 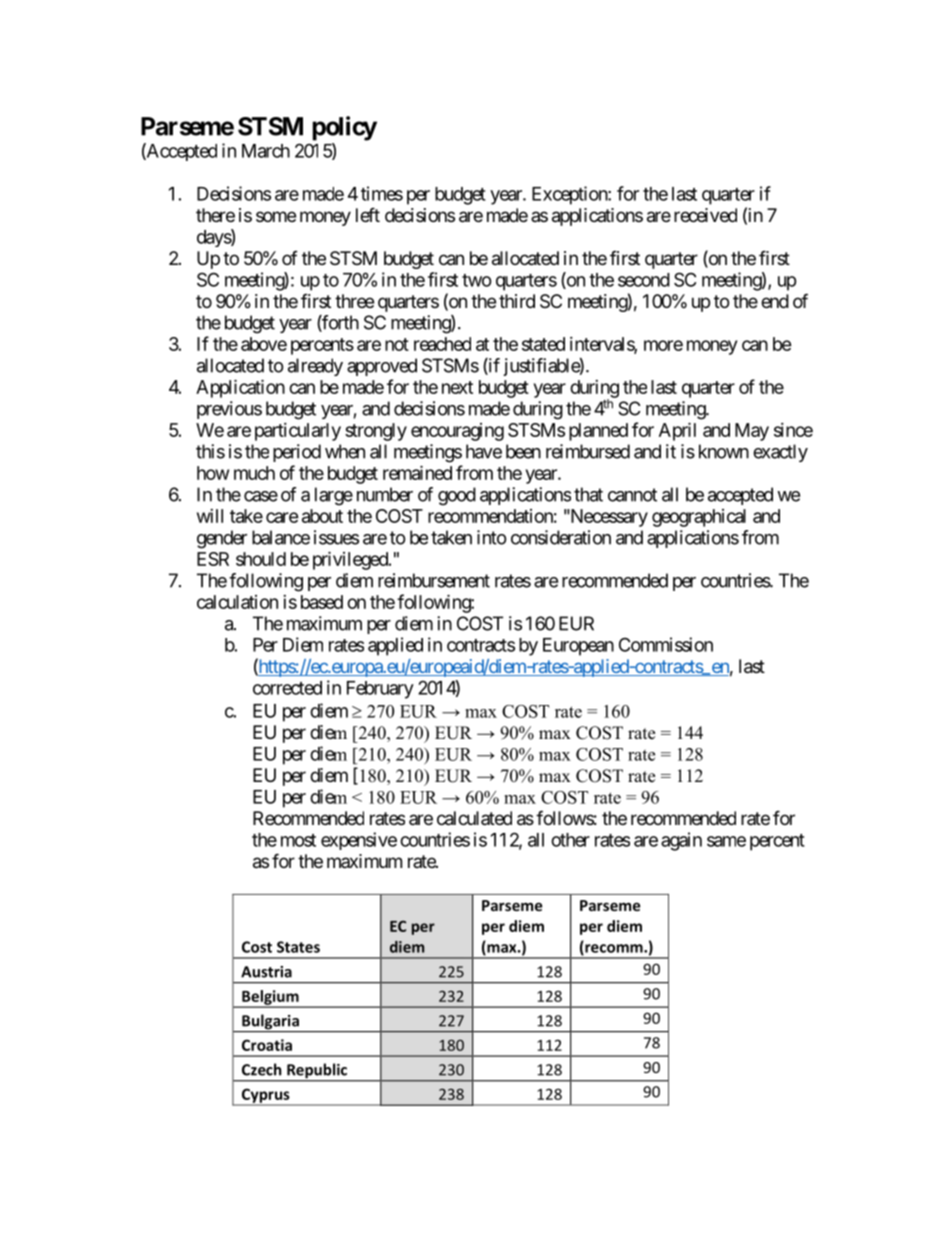 What do you see at coordinates (681, 841) in the screenshot?
I see `again` at bounding box center [681, 841].
